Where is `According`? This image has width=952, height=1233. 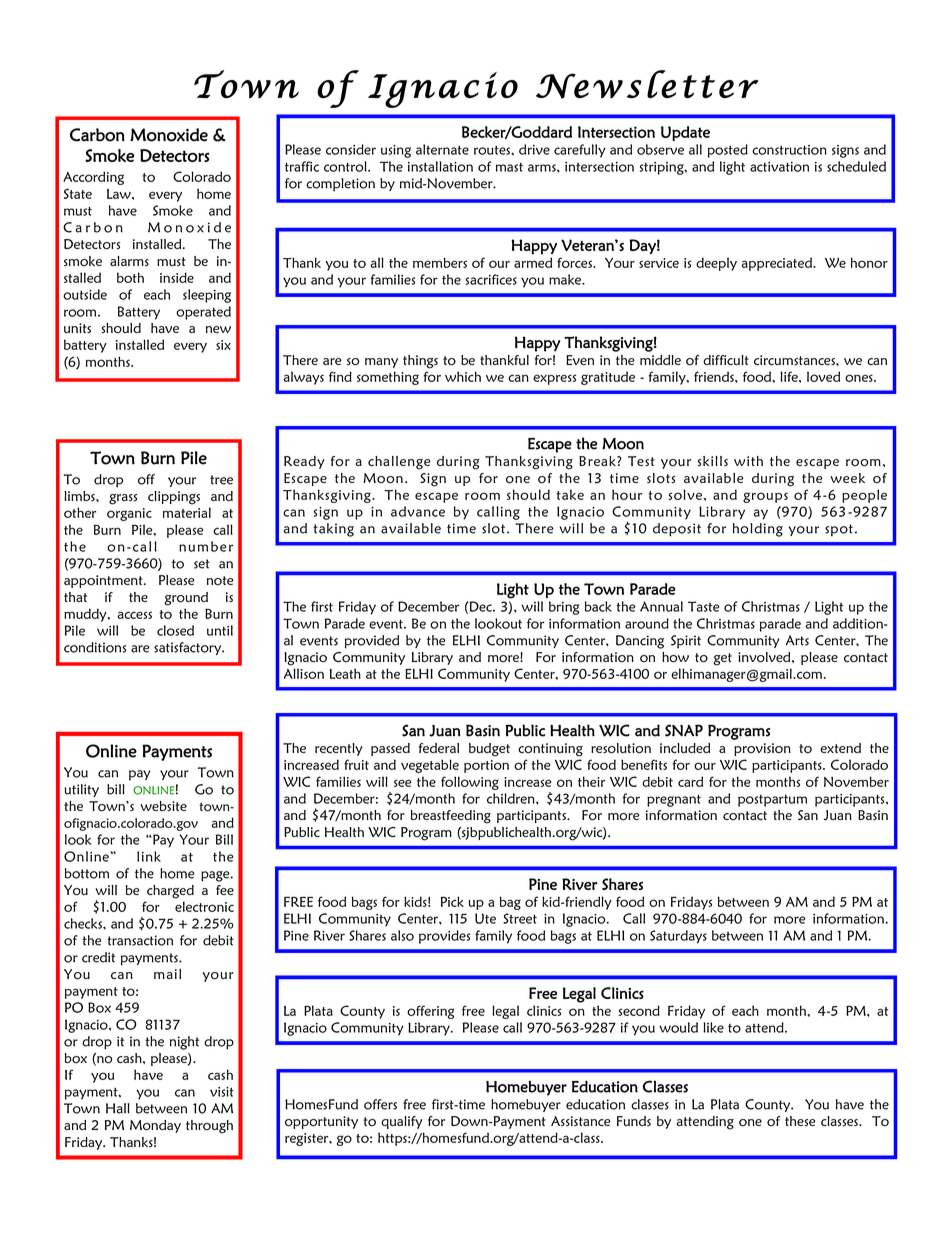 According is located at coordinates (93, 178).
